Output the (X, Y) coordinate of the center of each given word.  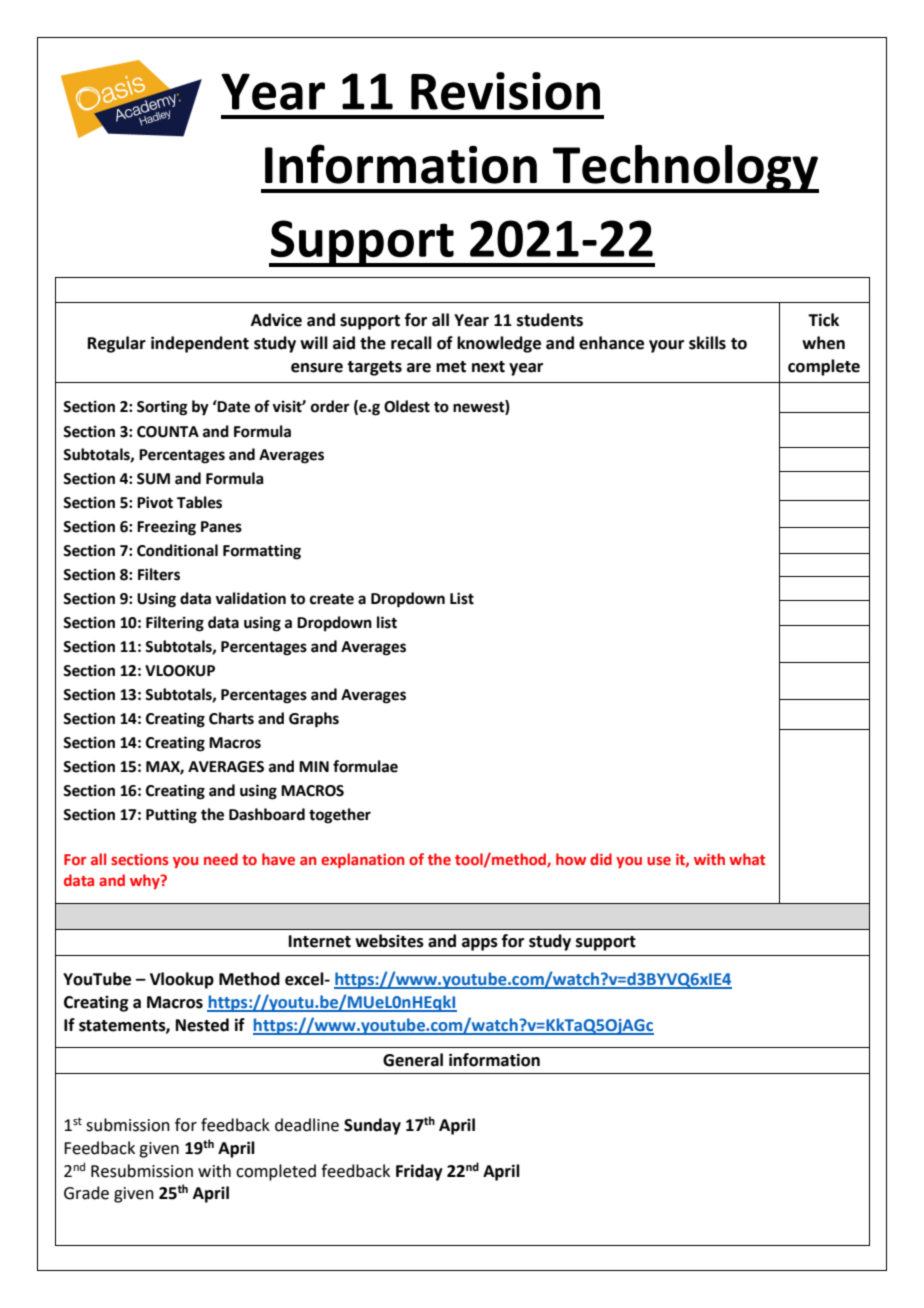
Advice (276, 320)
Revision (505, 91)
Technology (685, 169)
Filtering (175, 624)
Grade (86, 1193)
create (332, 599)
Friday (419, 1172)
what (747, 859)
